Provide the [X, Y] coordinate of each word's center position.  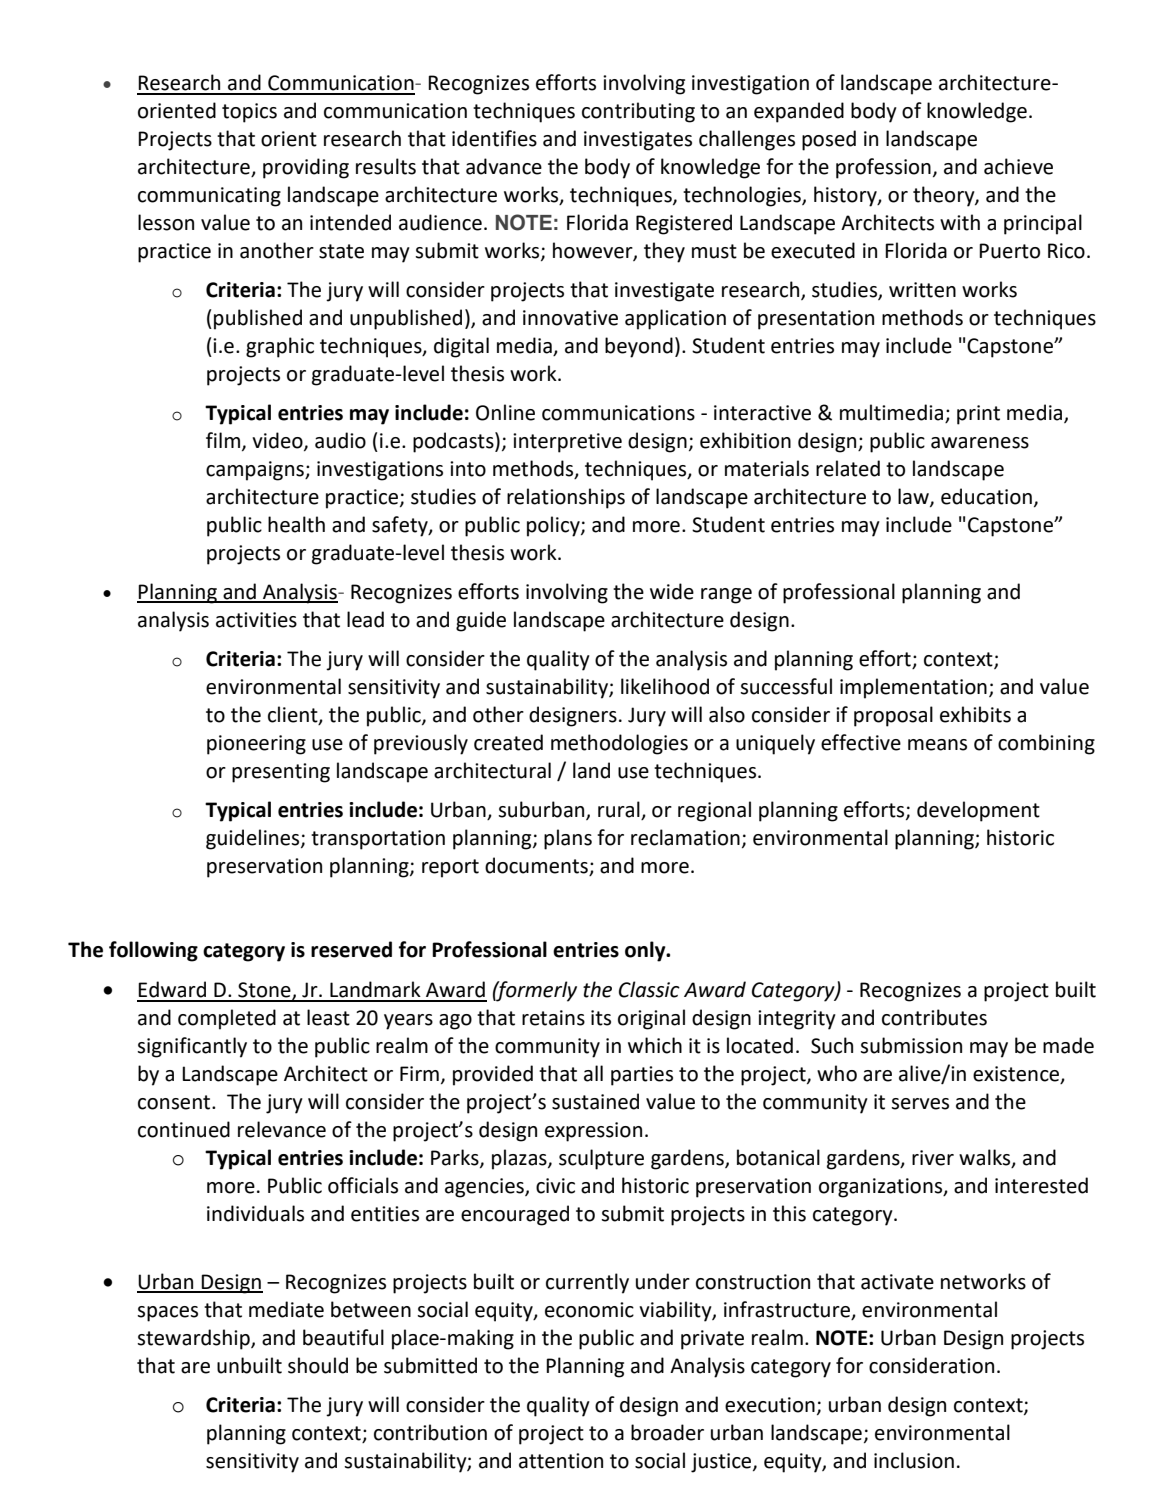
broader [667, 1432]
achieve [1018, 166]
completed [227, 1019]
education [986, 496]
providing [306, 168]
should [318, 1365]
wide [672, 591]
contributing [638, 112]
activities [256, 620]
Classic [649, 989]
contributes [934, 1017]
